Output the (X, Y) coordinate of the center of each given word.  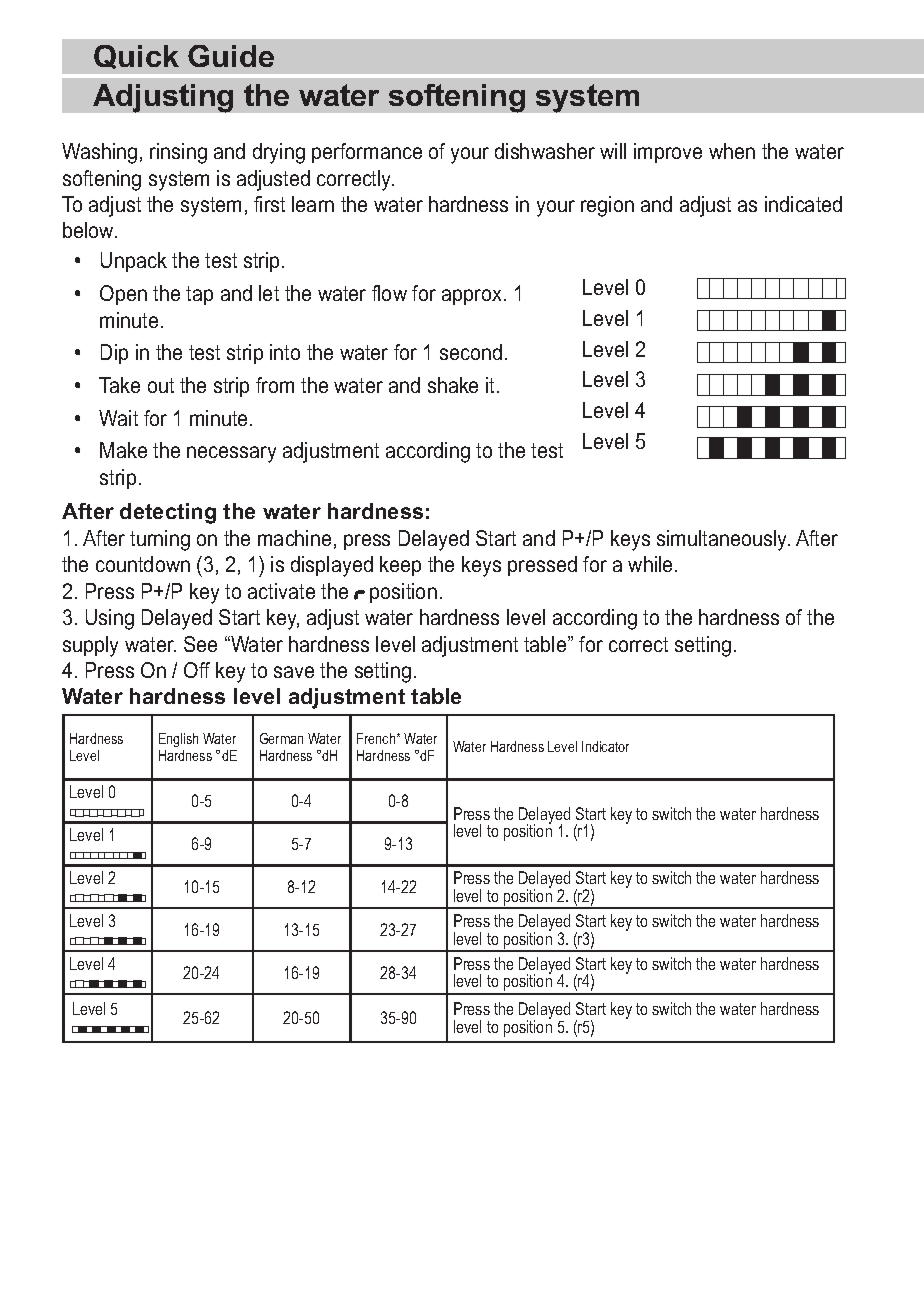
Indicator (605, 746)
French (377, 738)
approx (471, 297)
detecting (168, 513)
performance (367, 153)
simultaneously (723, 540)
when (732, 151)
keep (400, 566)
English (178, 740)
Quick (136, 57)
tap (199, 295)
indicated (803, 204)
